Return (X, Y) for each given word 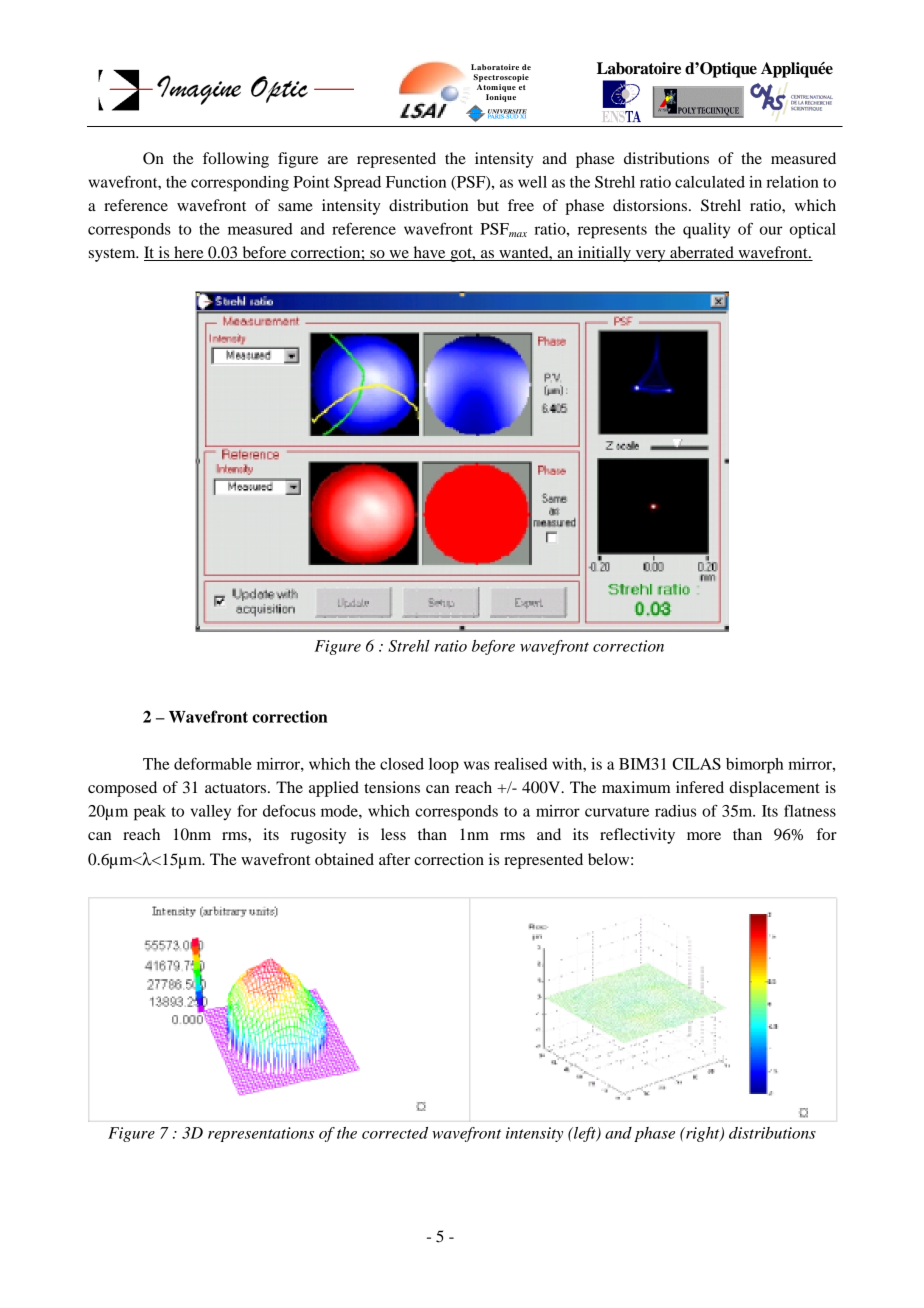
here (189, 253)
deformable (213, 764)
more (704, 836)
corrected (395, 1133)
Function (416, 182)
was (476, 765)
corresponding (240, 184)
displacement (774, 789)
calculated (710, 182)
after (394, 859)
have (429, 253)
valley (211, 812)
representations (261, 1134)
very (650, 256)
